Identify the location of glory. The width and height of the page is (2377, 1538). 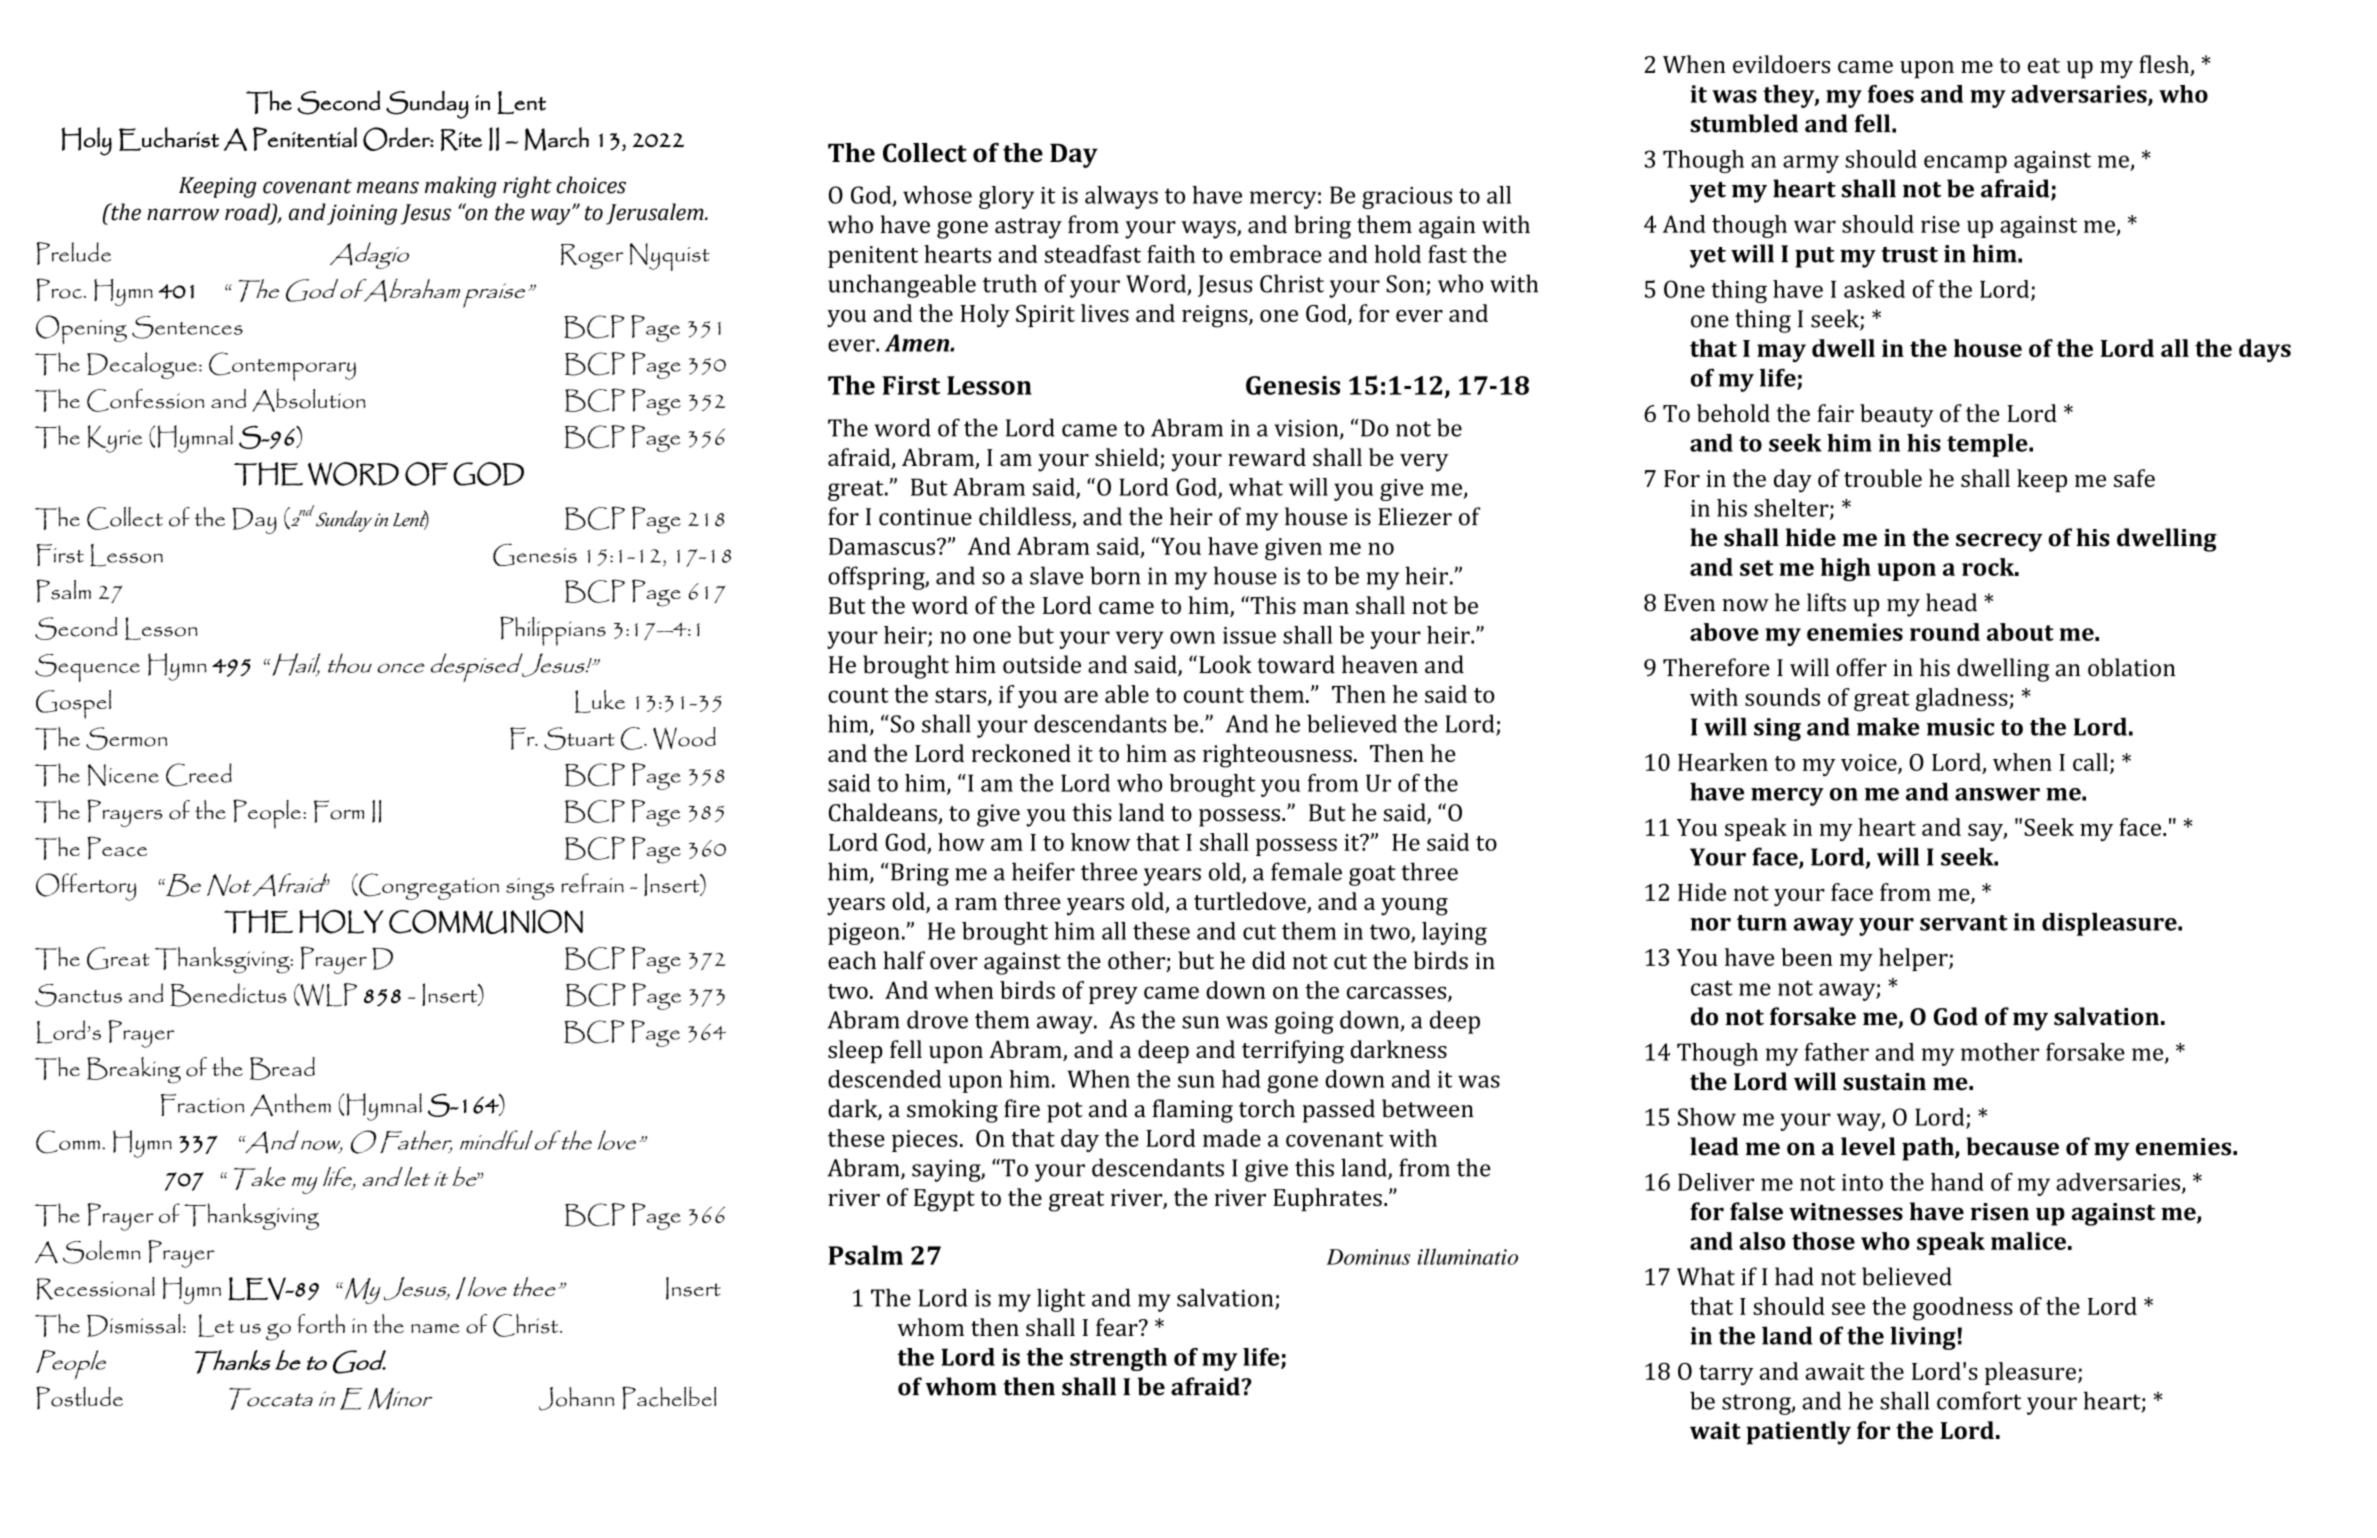
(1006, 197).
